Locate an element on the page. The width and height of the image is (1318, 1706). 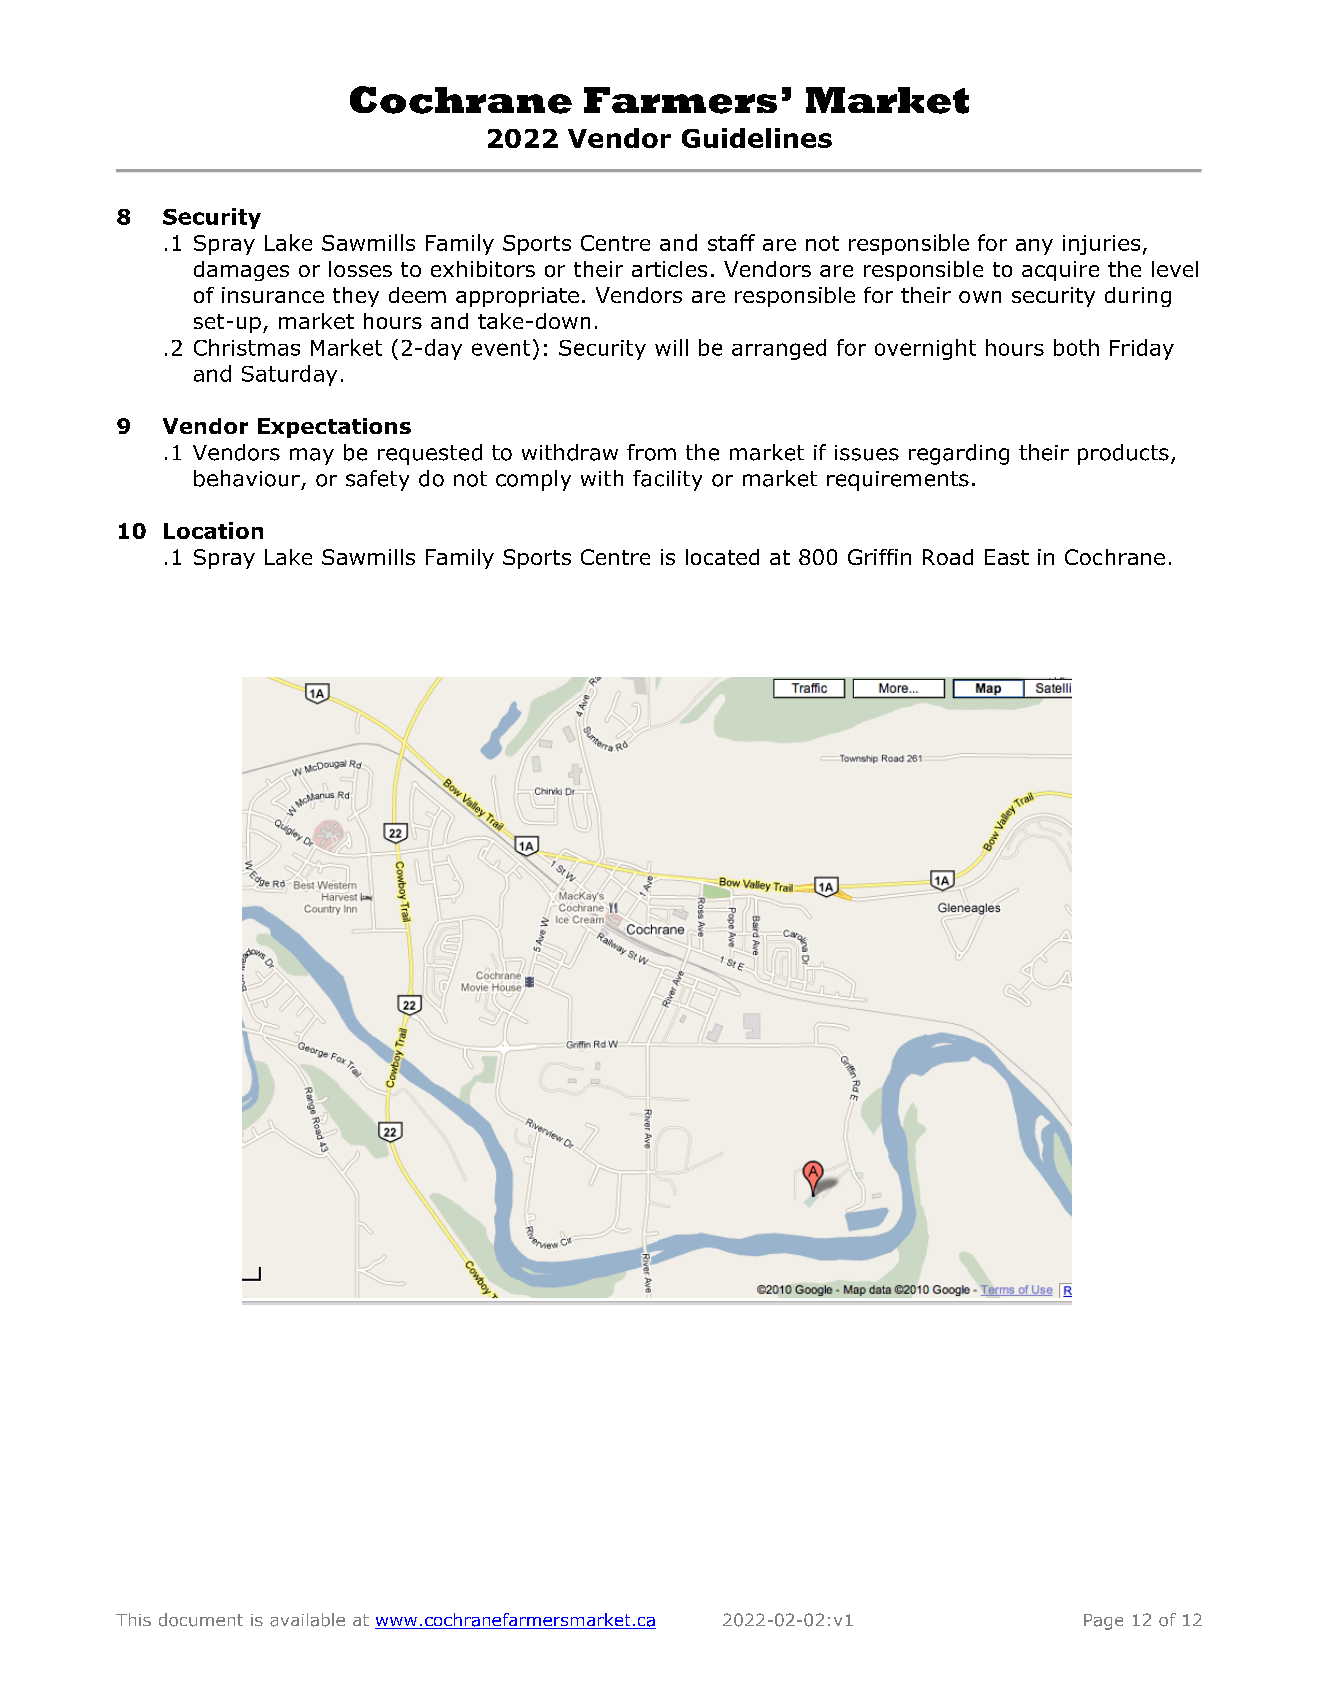
Page is located at coordinates (1103, 1622).
